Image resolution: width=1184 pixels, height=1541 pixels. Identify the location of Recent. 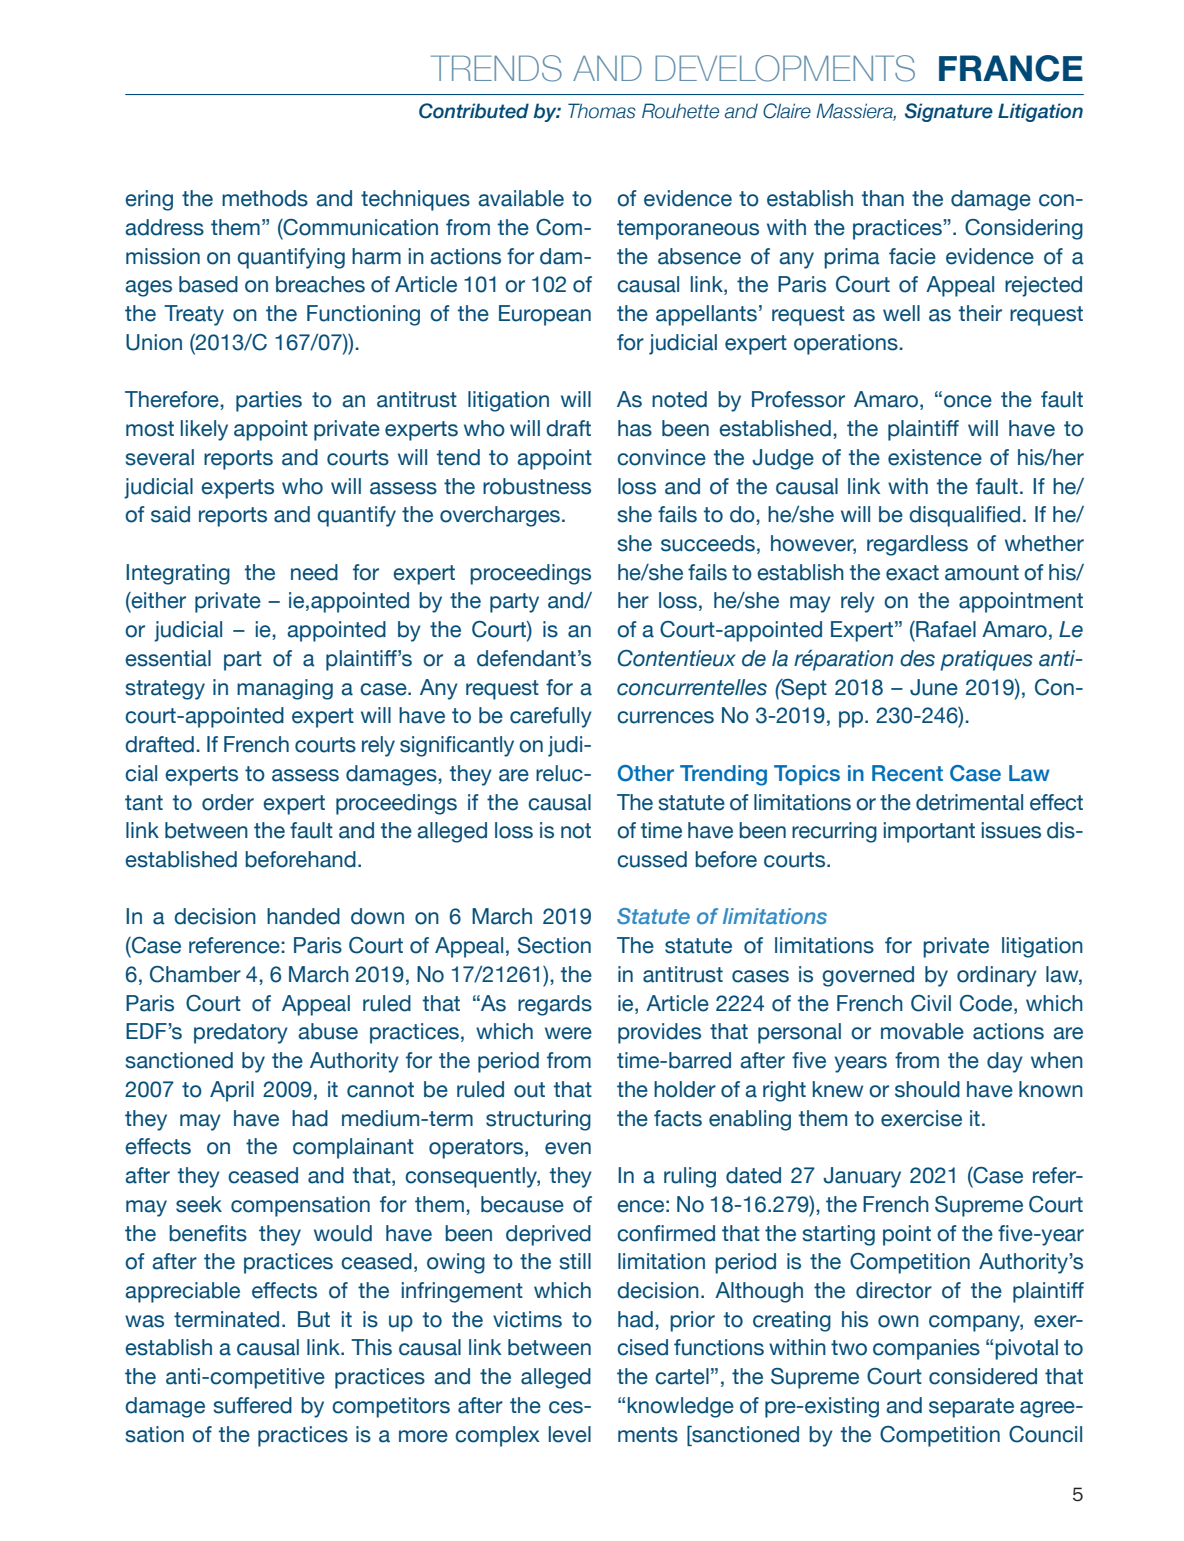
(907, 773).
